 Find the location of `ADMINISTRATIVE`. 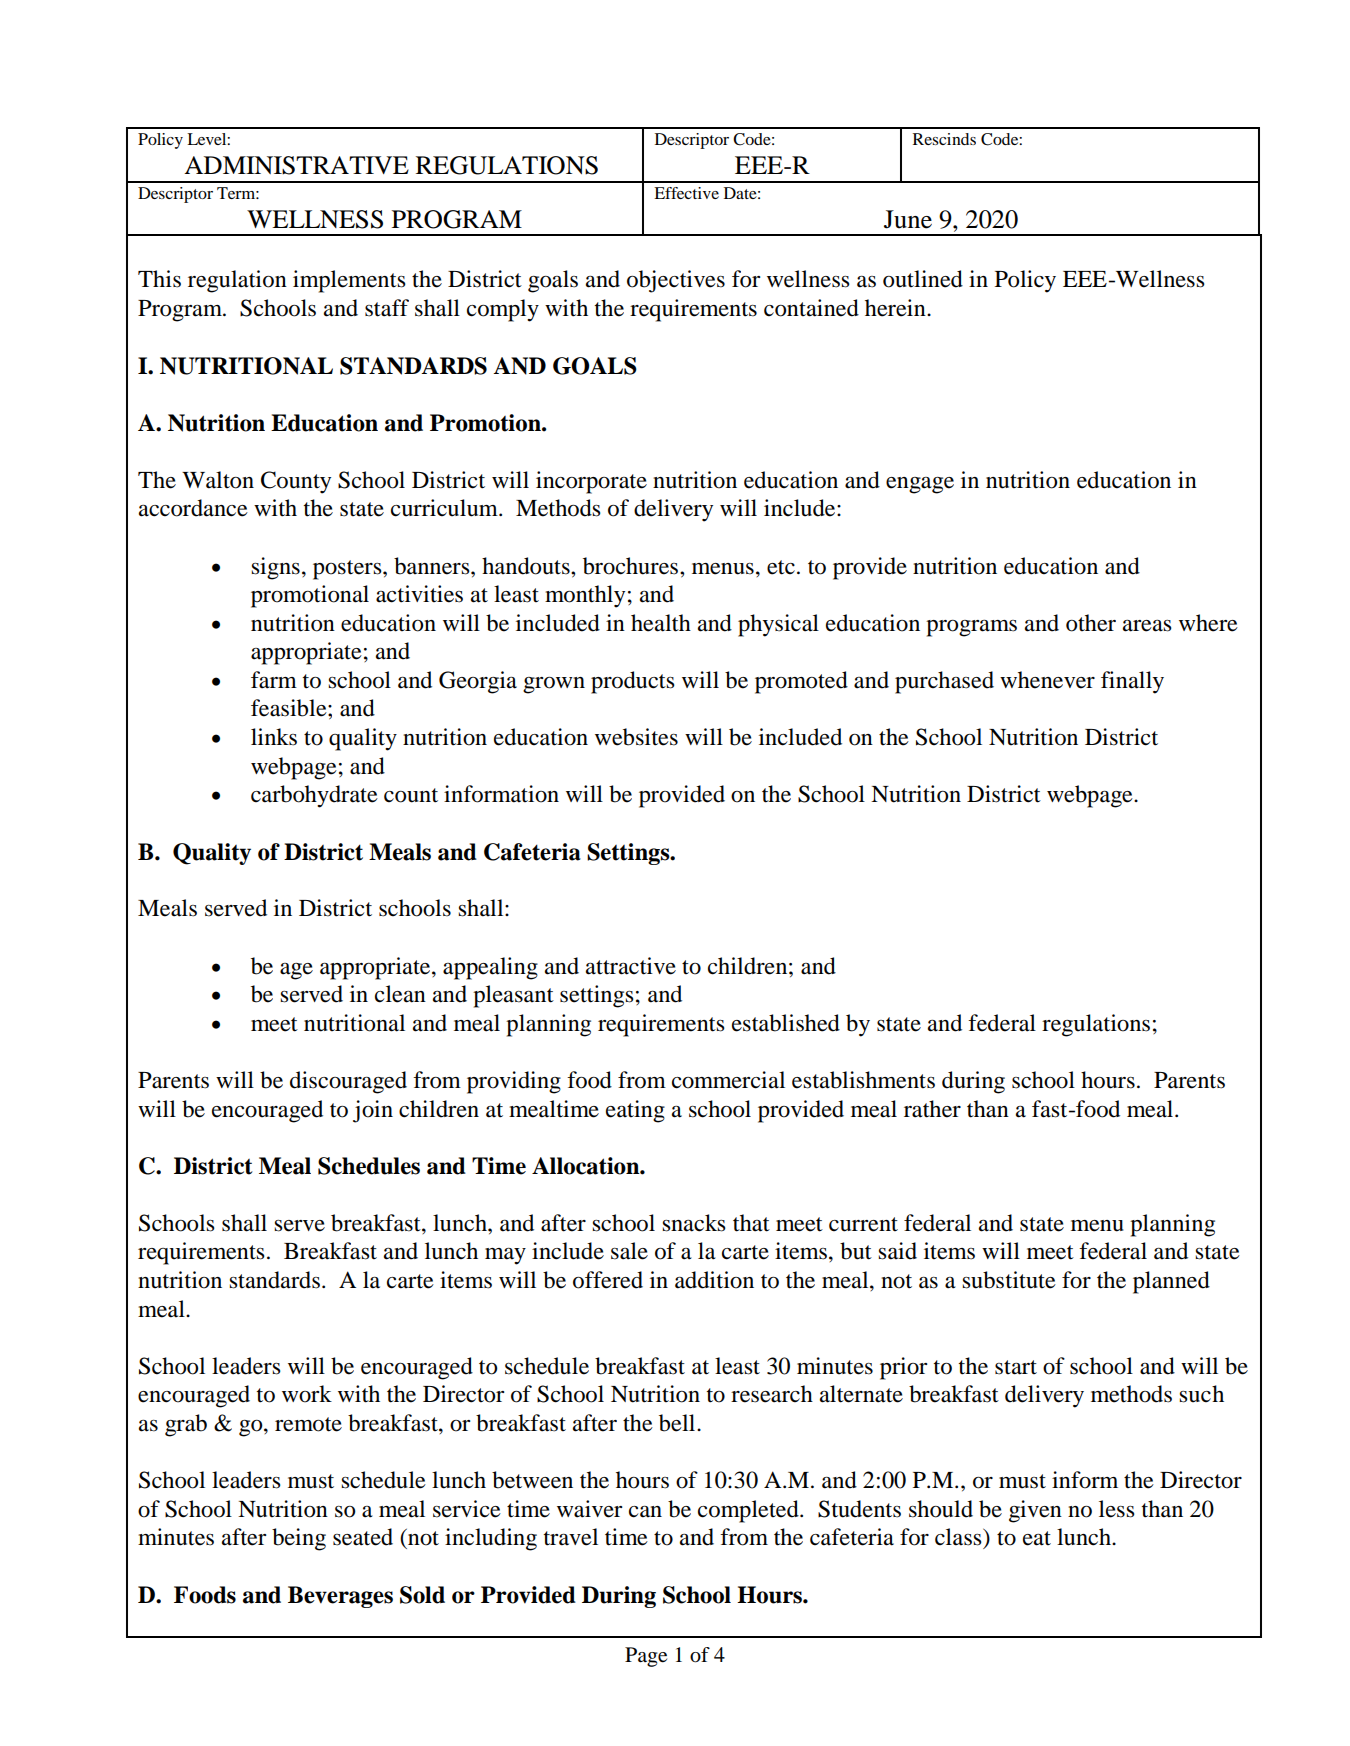

ADMINISTRATIVE is located at coordinates (296, 165).
